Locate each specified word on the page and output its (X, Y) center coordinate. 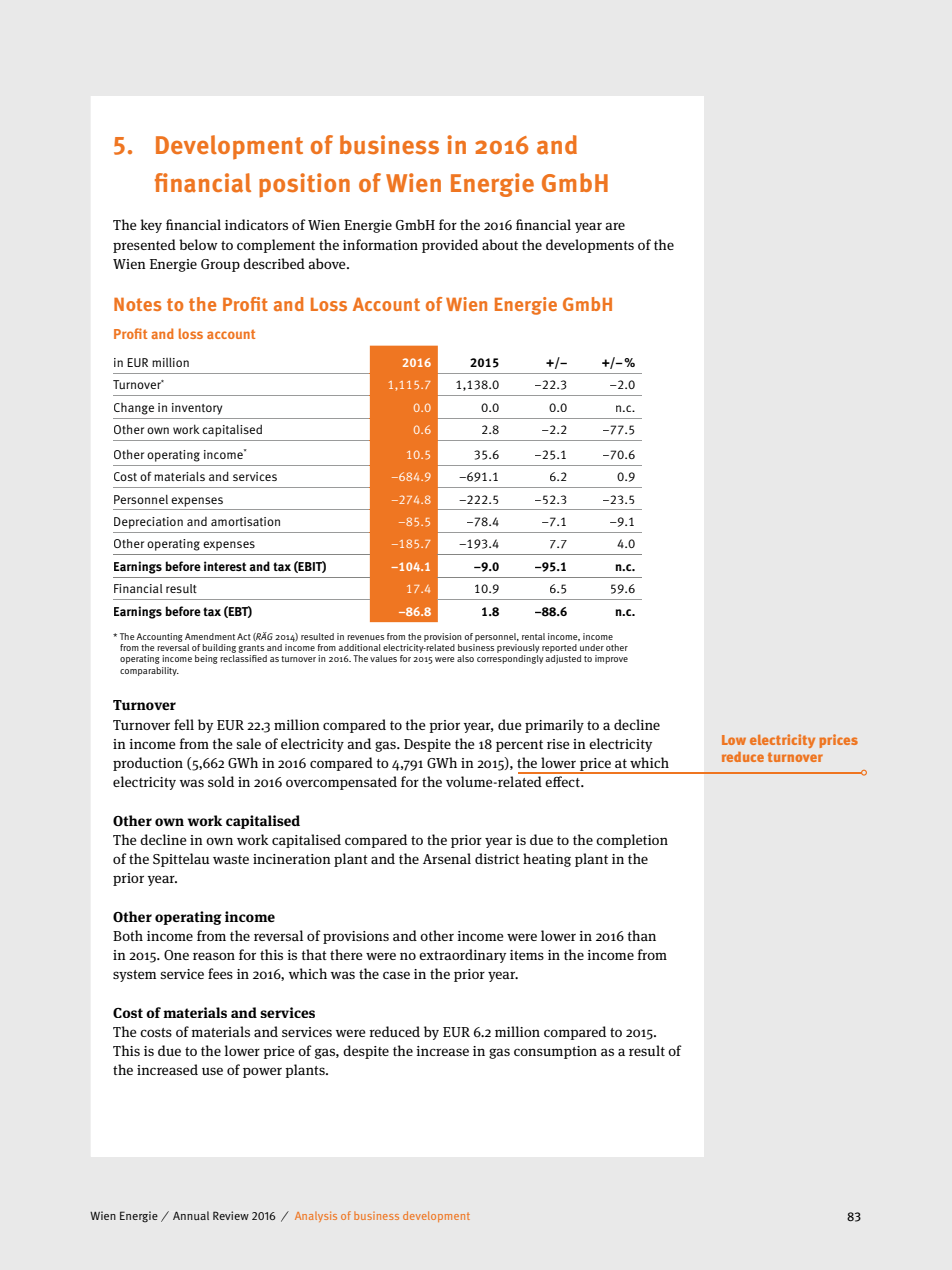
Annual (191, 1215)
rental (533, 636)
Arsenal (447, 858)
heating (547, 860)
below (198, 244)
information (380, 244)
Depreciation (148, 523)
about (500, 244)
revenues (365, 637)
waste (231, 859)
